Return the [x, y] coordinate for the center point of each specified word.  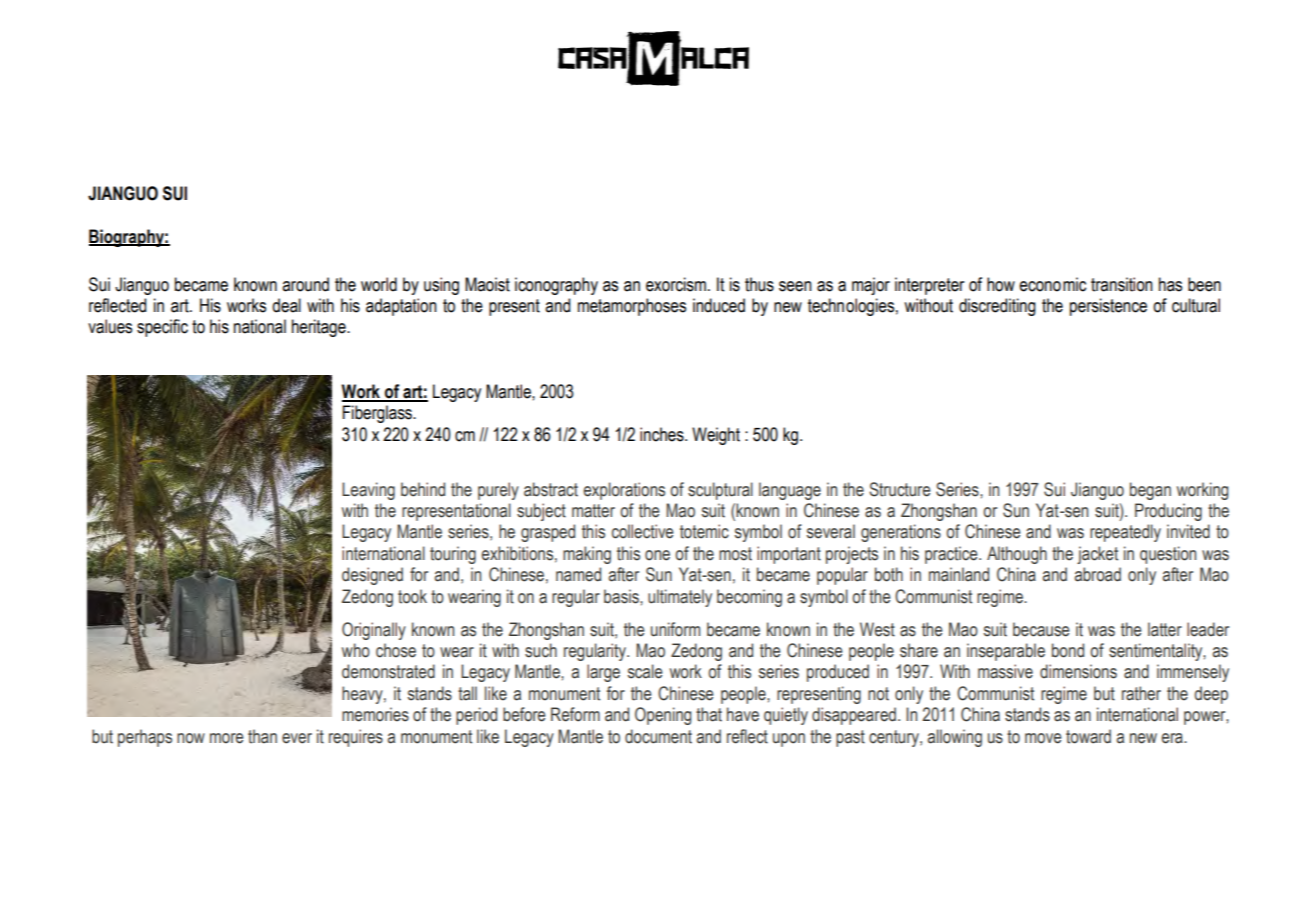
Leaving [368, 491]
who [356, 650]
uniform [675, 629]
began [1150, 491]
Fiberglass [379, 414]
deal [286, 305]
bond [1068, 650]
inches [663, 434]
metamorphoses [632, 307]
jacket [1097, 555]
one [657, 555]
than [262, 736]
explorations [624, 491]
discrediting [997, 307]
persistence [1108, 307]
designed [372, 576]
